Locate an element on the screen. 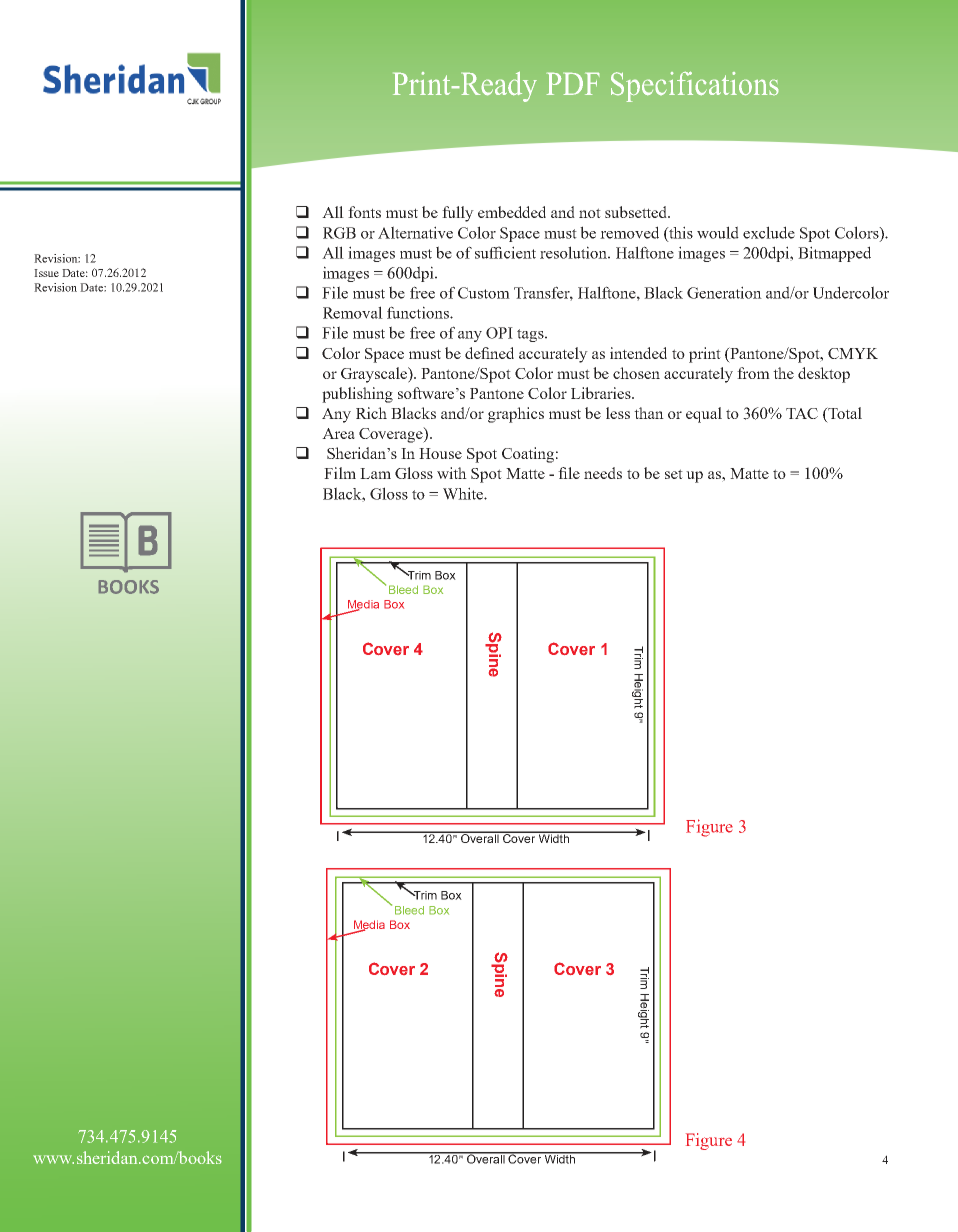  sufficient is located at coordinates (505, 252).
